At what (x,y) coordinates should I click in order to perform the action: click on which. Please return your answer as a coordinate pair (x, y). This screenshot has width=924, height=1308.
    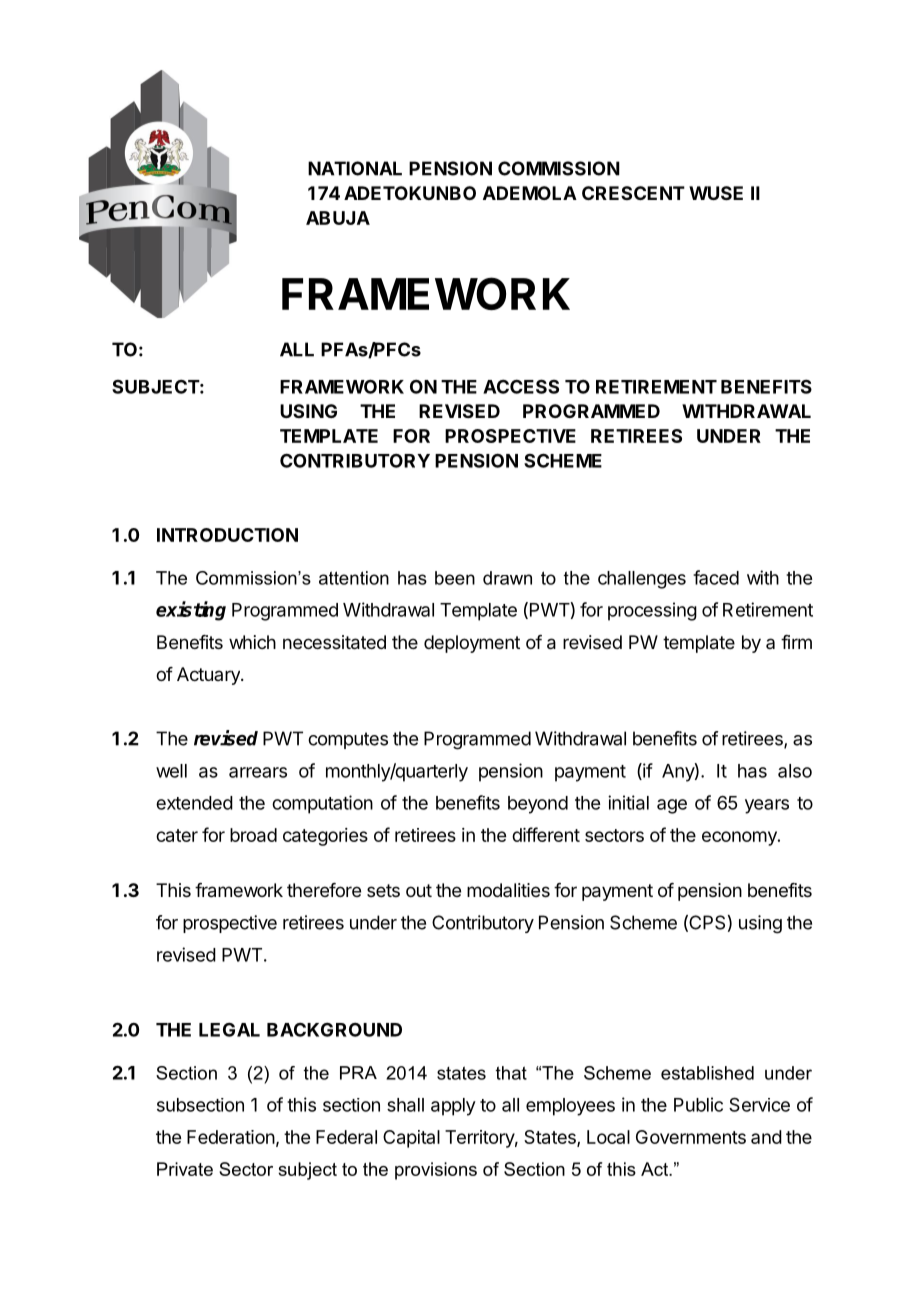
    Looking at the image, I should click on (252, 642).
